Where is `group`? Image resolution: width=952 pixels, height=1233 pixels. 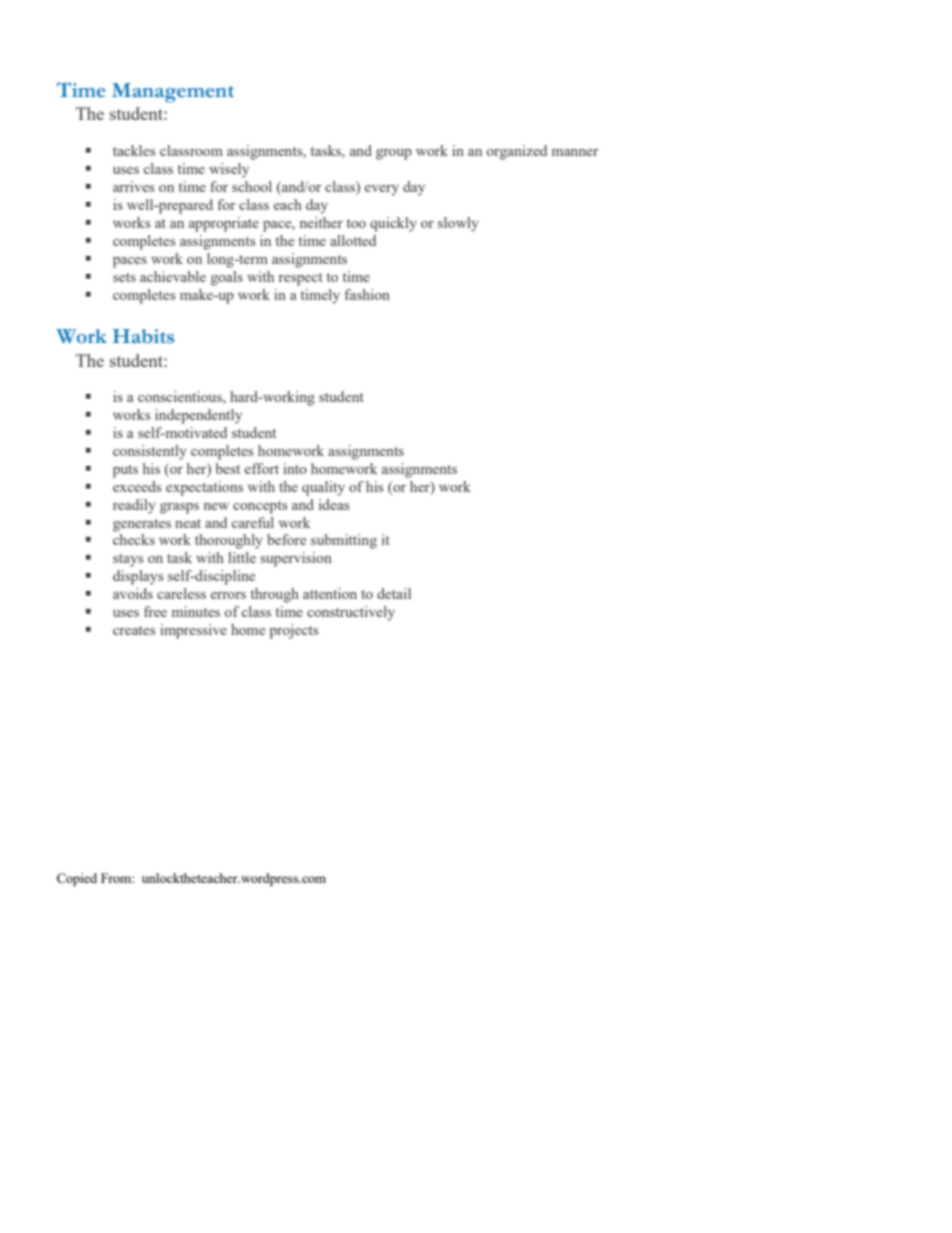
group is located at coordinates (394, 154).
